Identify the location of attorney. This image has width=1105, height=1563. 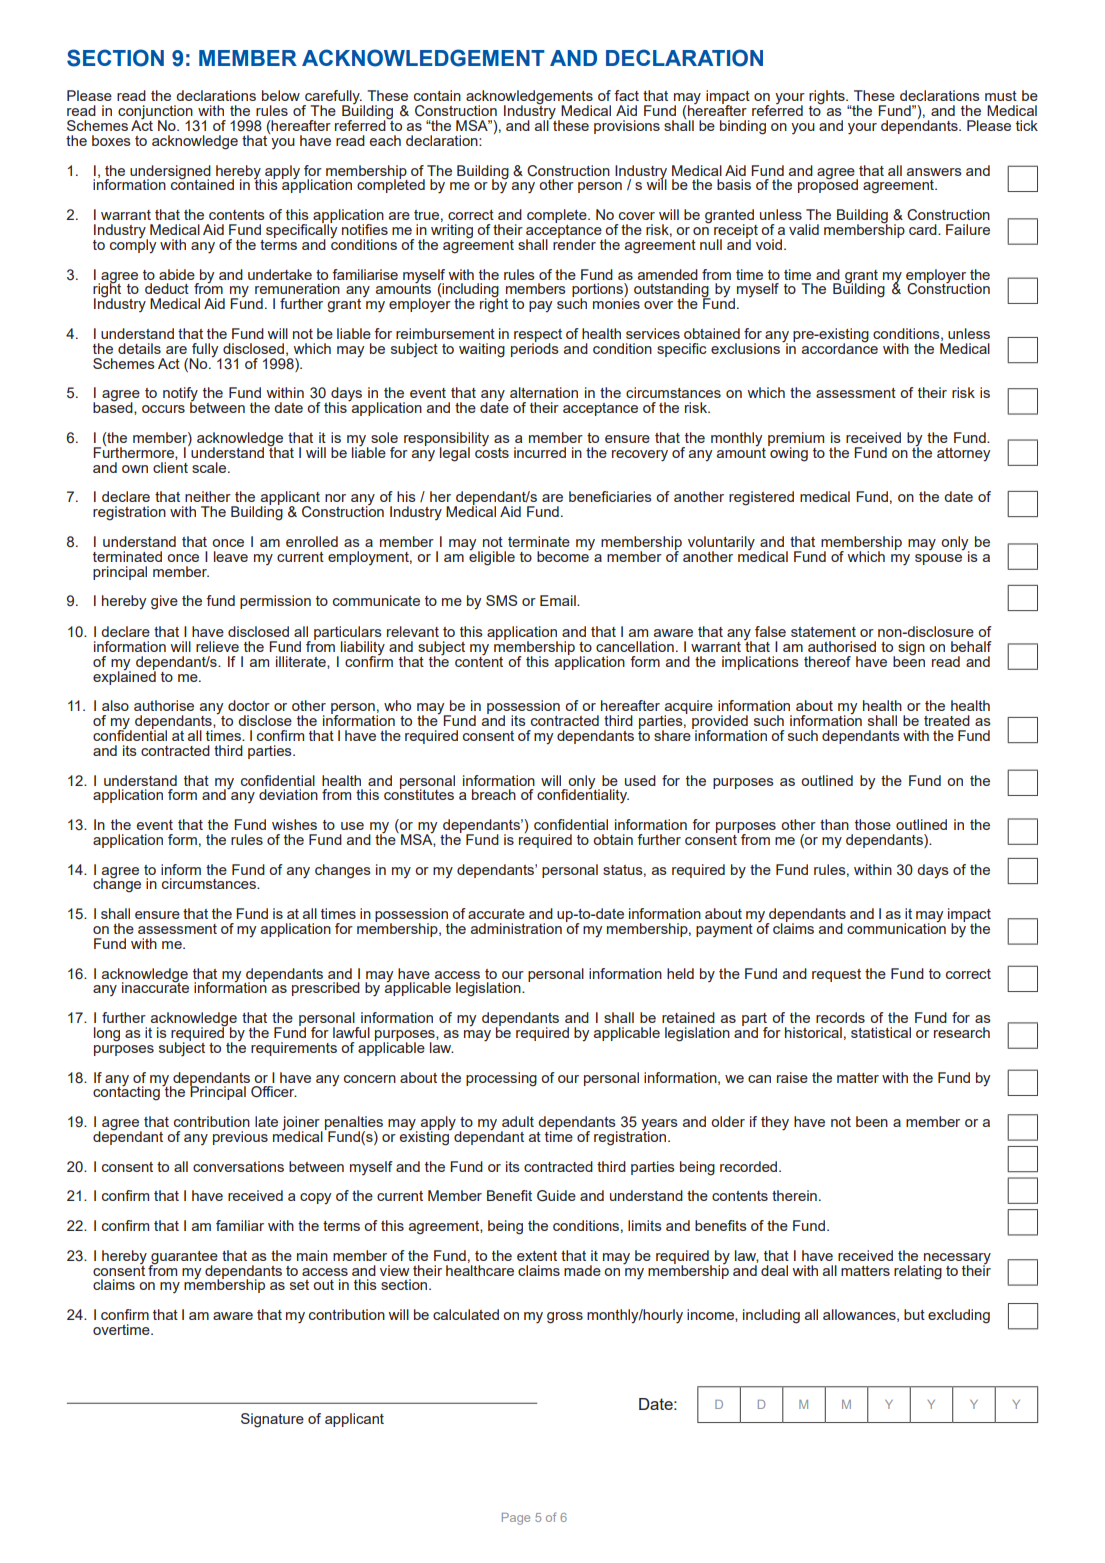
(963, 454).
